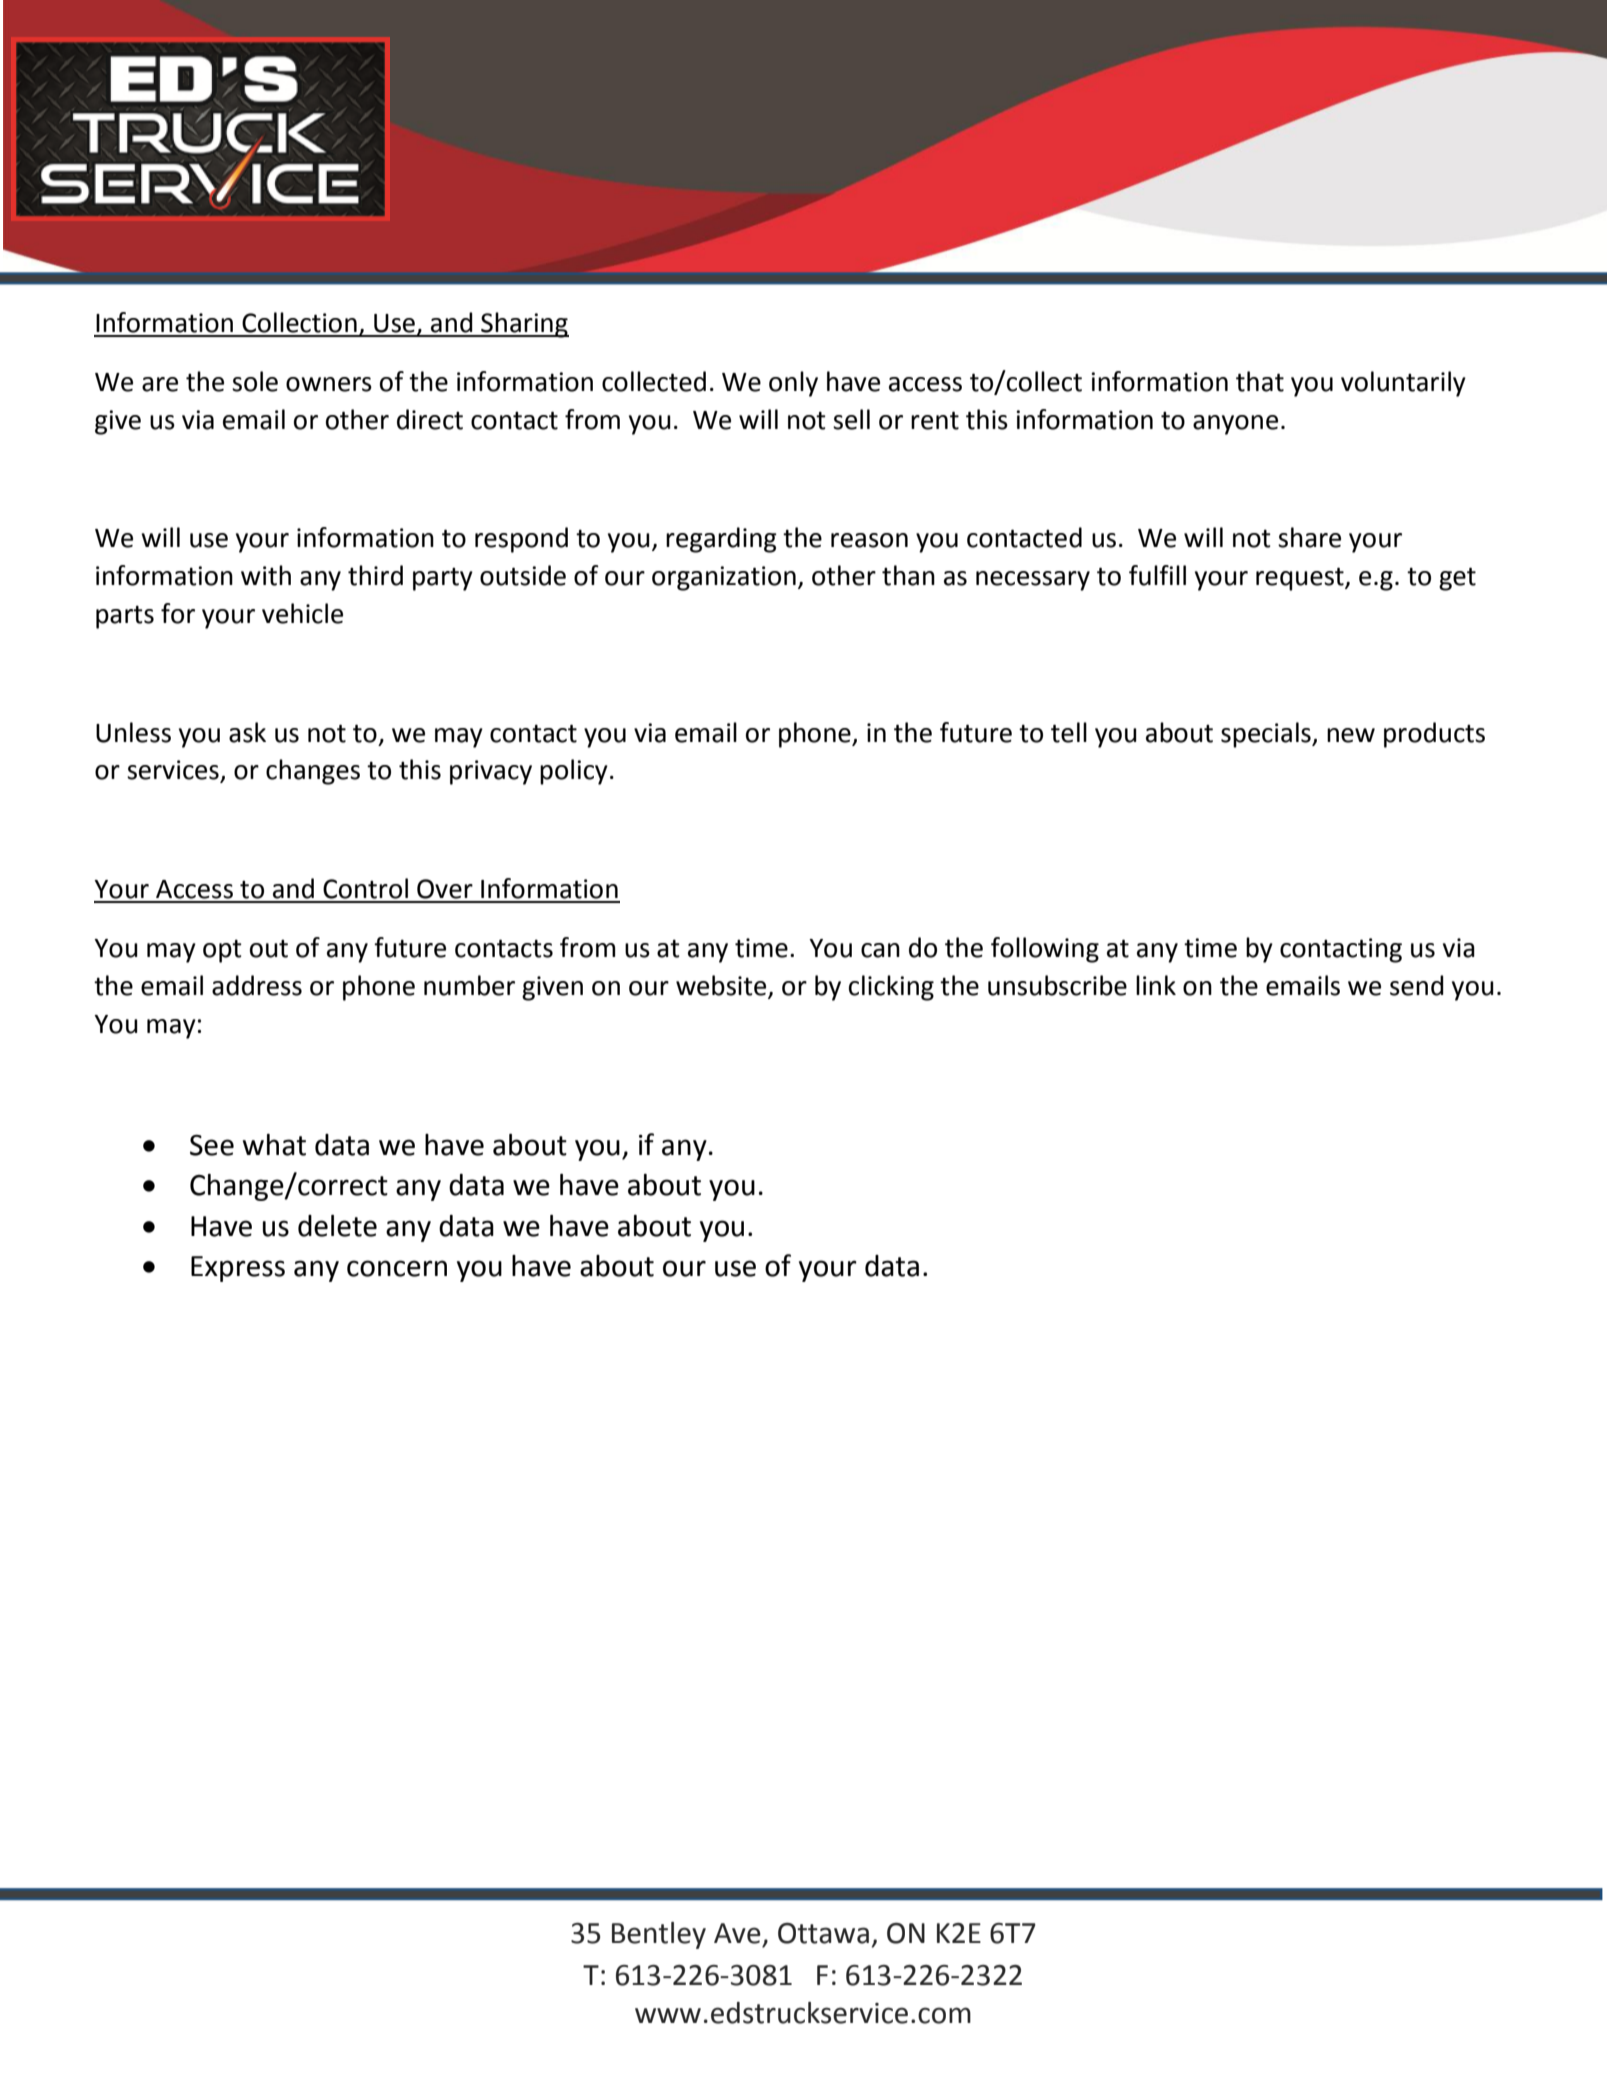 The height and width of the screenshot is (2079, 1607). Describe the element at coordinates (397, 1268) in the screenshot. I see `concern` at that location.
